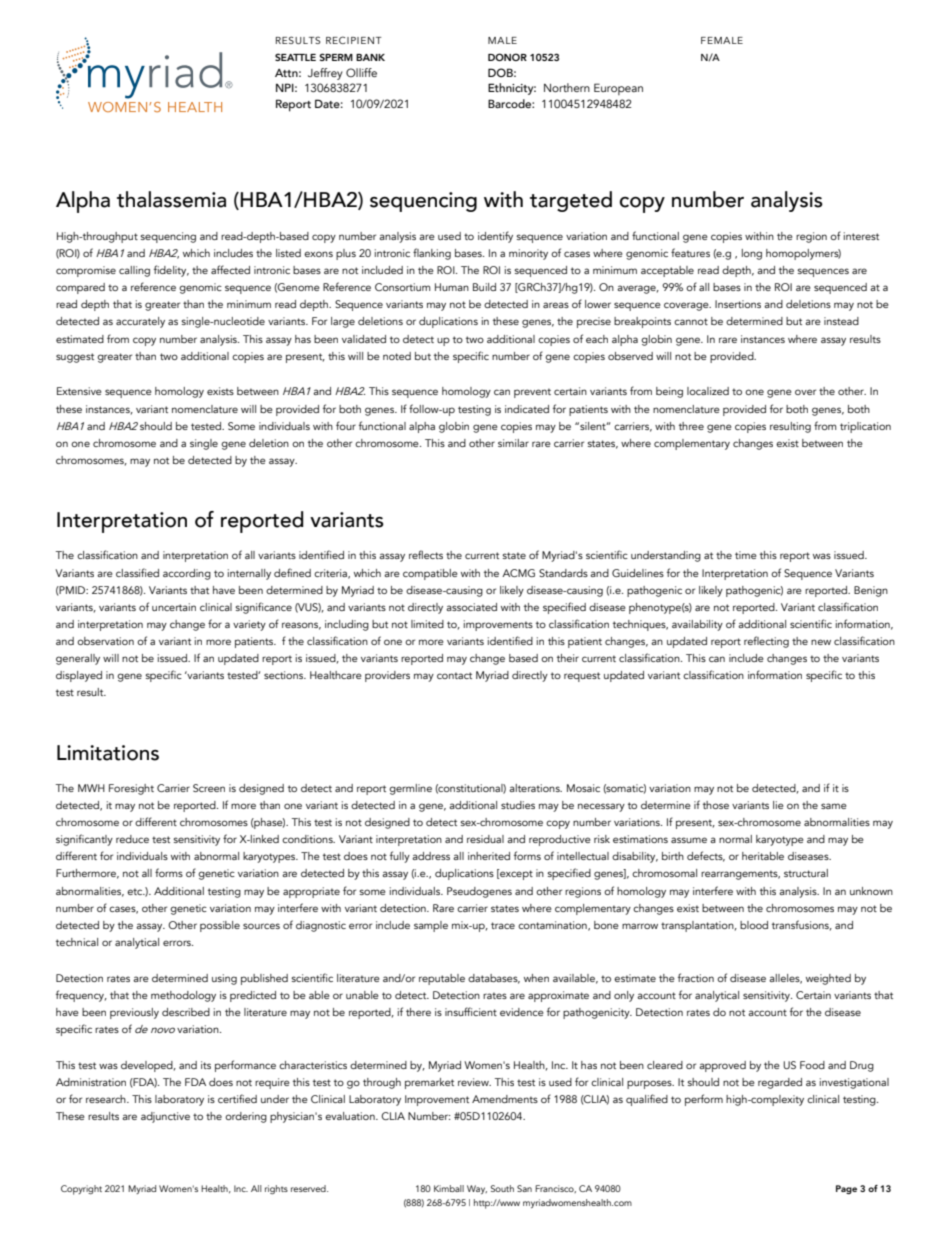  Describe the element at coordinates (766, 642) in the screenshot. I see `reflecting` at that location.
